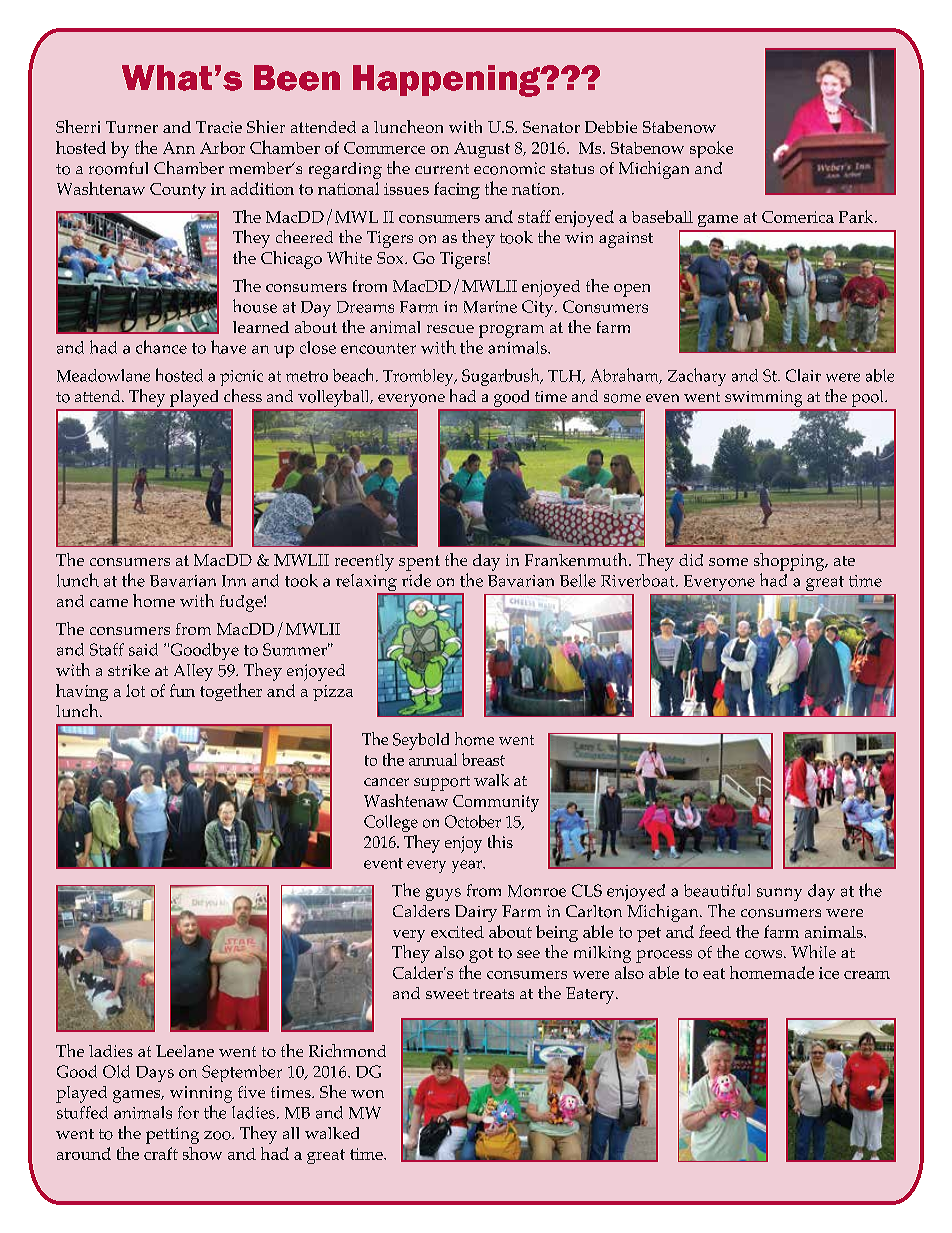 This screenshot has width=952, height=1233. What do you see at coordinates (442, 783) in the screenshot?
I see `support` at bounding box center [442, 783].
